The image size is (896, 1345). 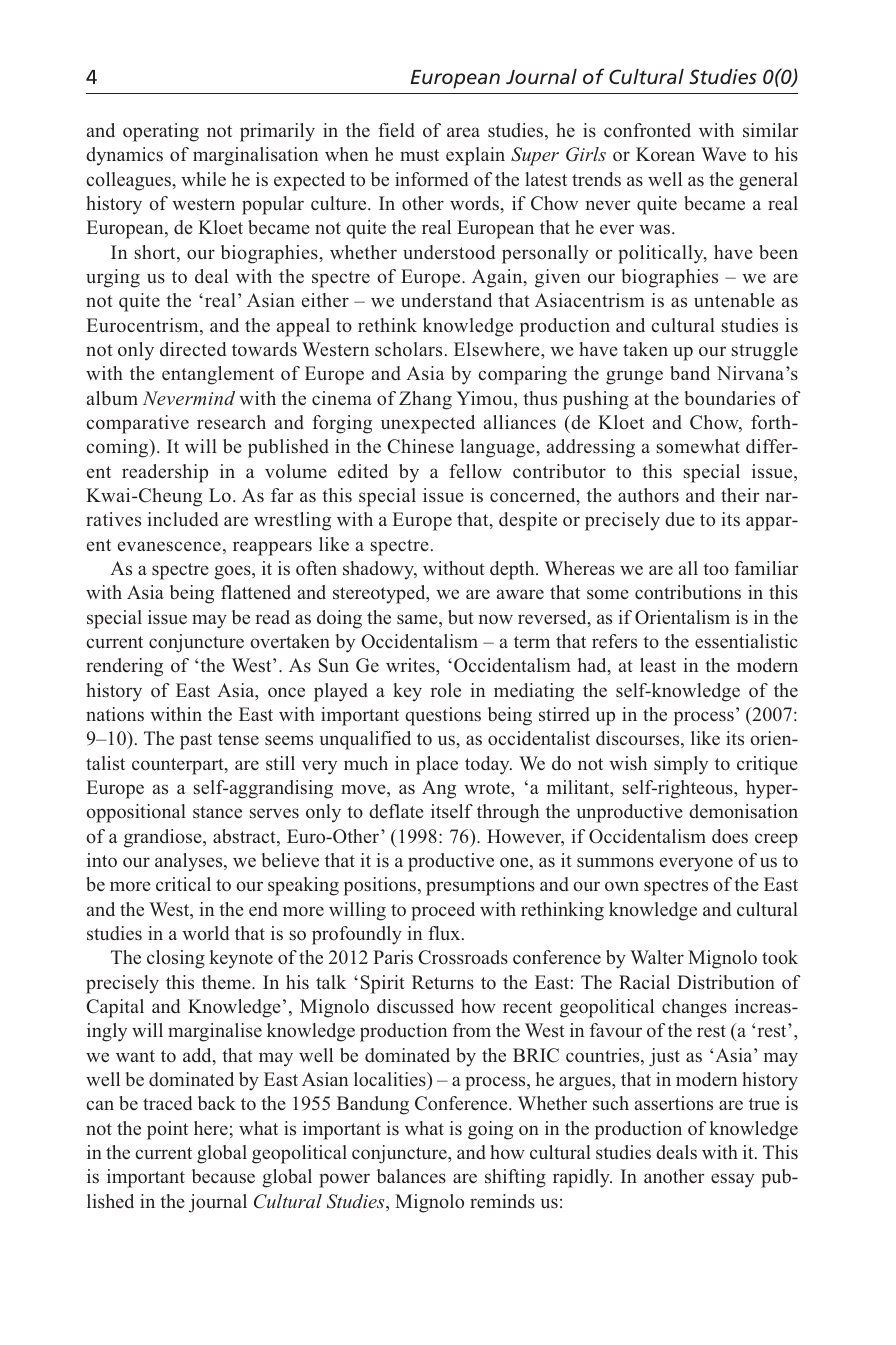 I want to click on while, so click(x=203, y=179).
